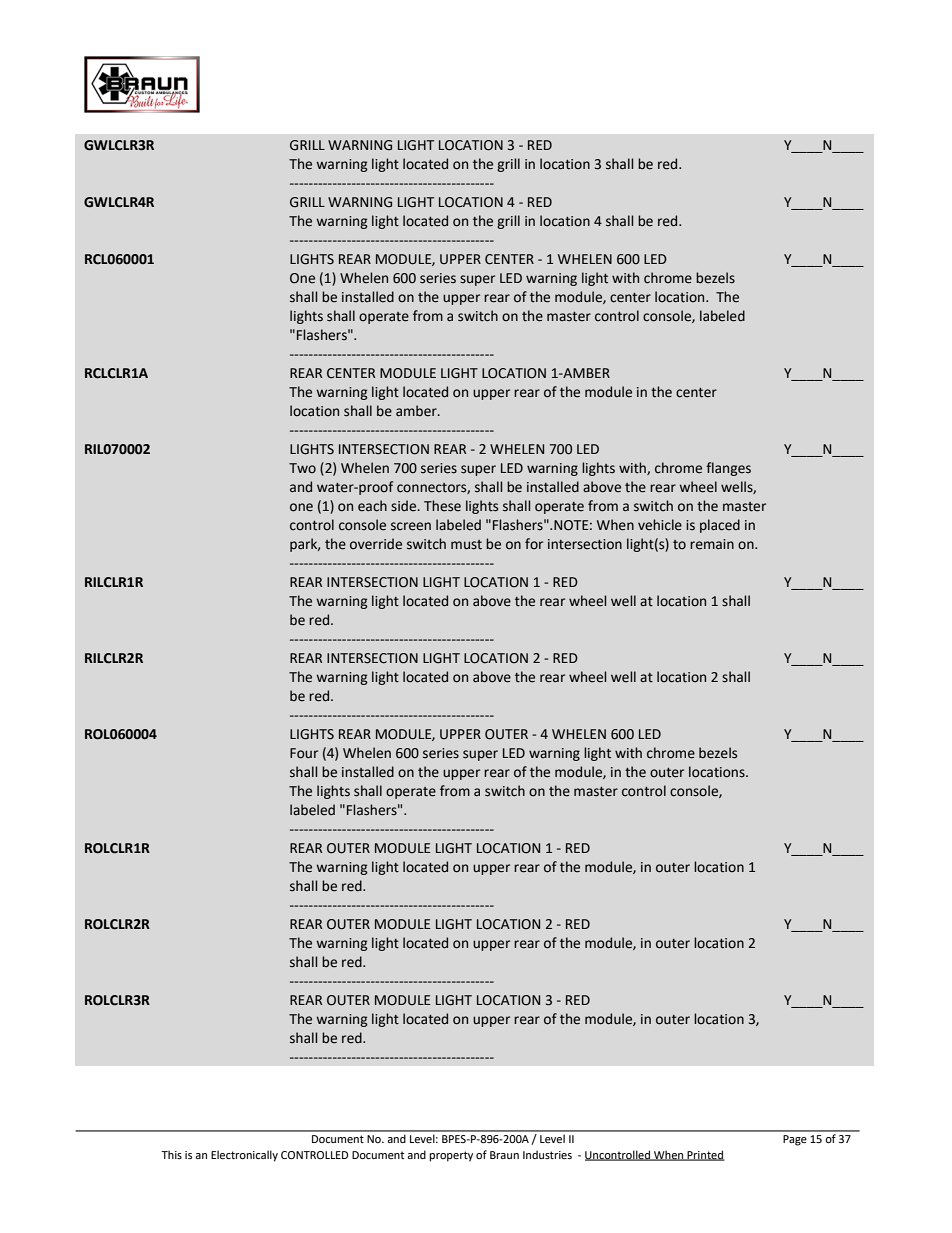 This page has width=952, height=1233. Describe the element at coordinates (442, 506) in the page. I see `These` at that location.
